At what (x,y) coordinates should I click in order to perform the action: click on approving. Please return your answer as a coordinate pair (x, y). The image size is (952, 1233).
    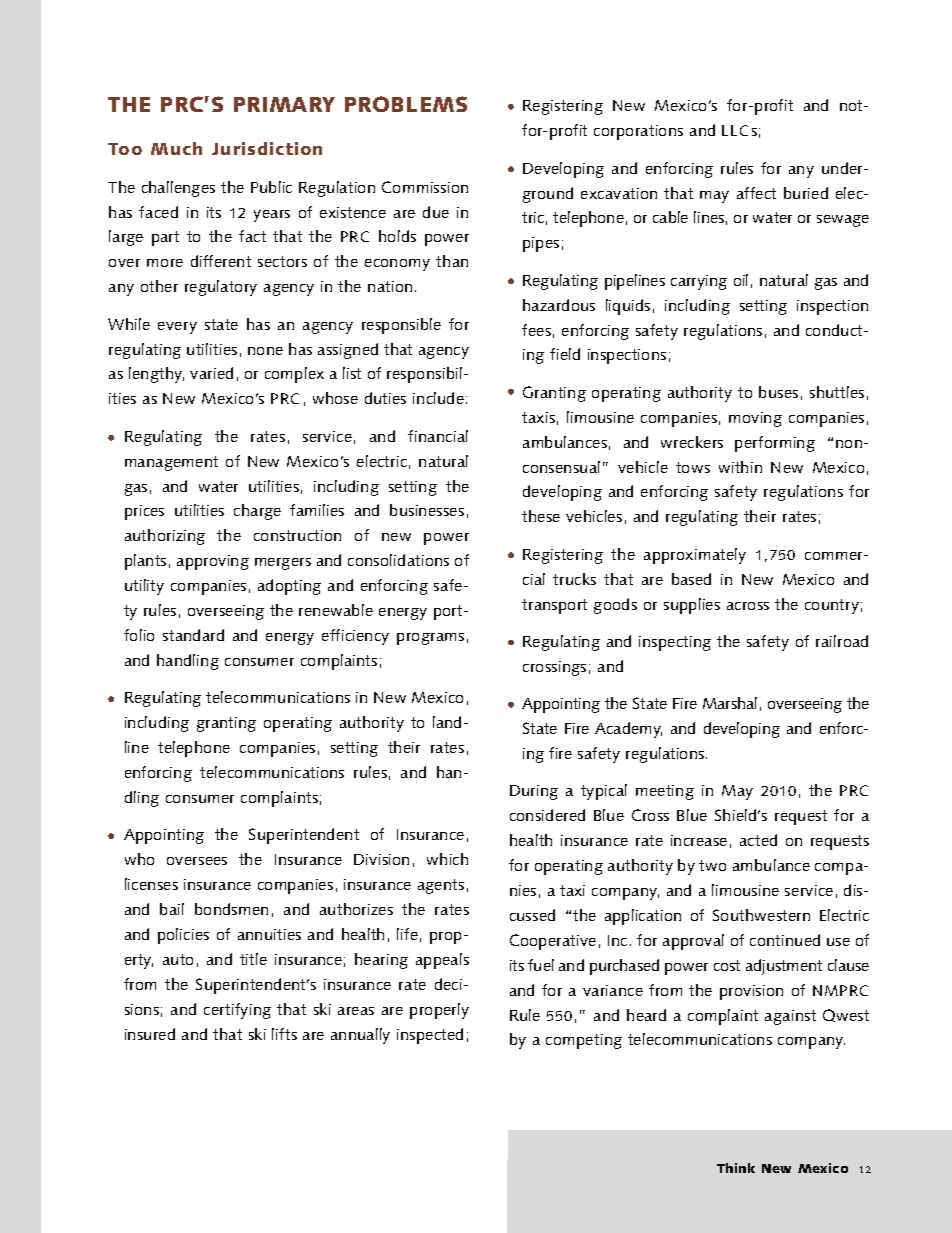
    Looking at the image, I should click on (213, 562).
